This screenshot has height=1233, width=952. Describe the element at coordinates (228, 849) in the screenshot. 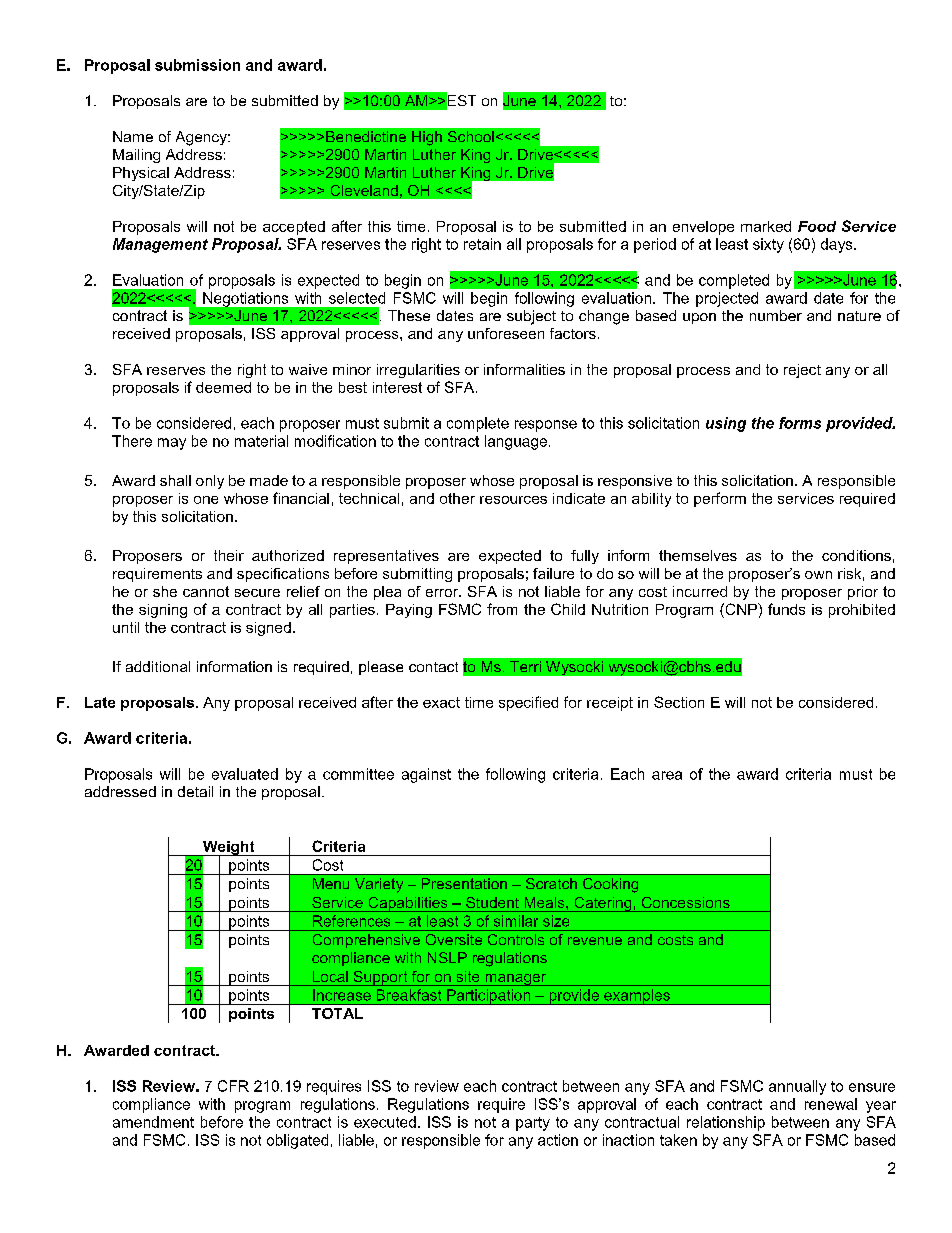

I see `Weight` at that location.
